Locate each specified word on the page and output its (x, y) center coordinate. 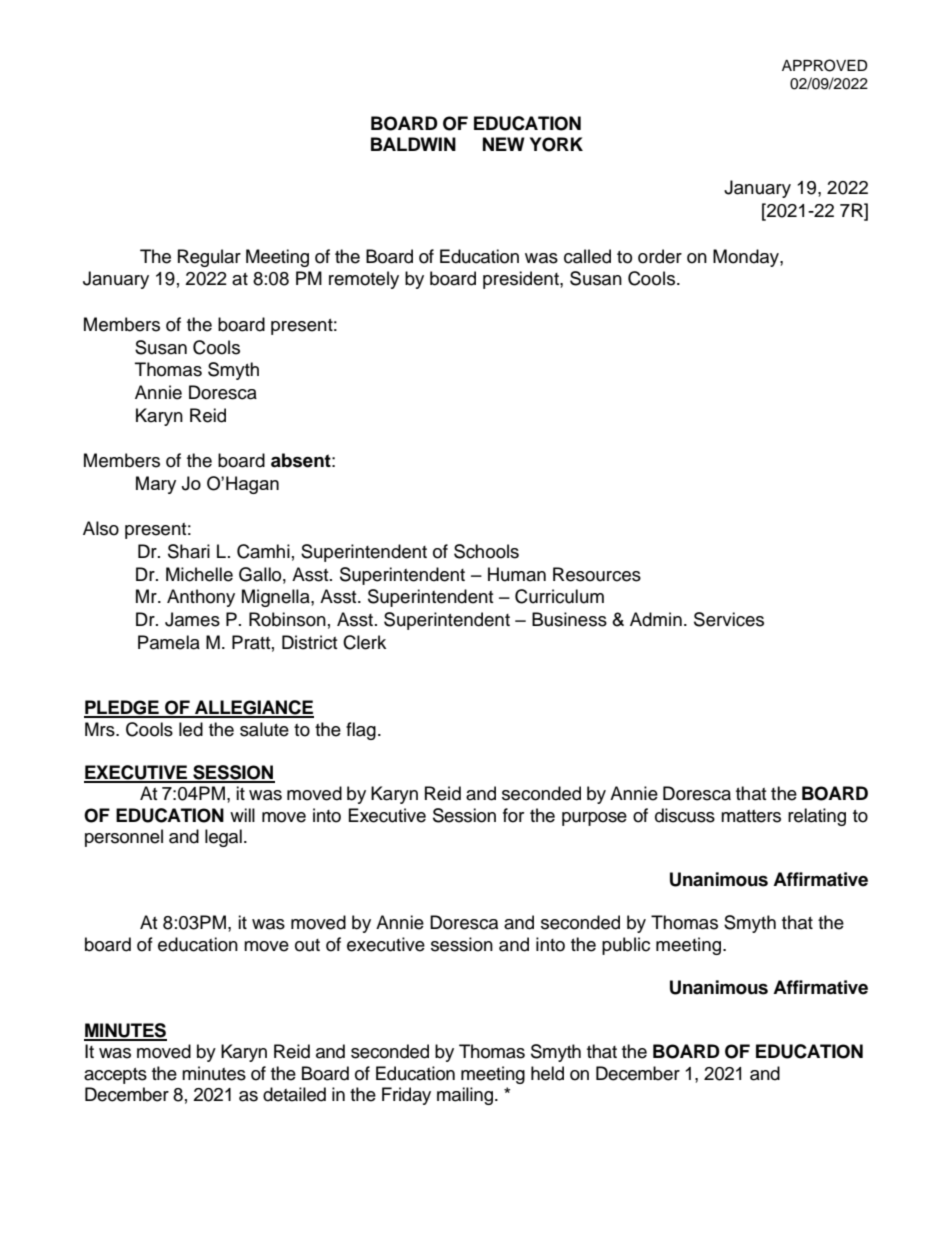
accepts (115, 1076)
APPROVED (825, 65)
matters (751, 816)
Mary (156, 485)
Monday (747, 258)
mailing (466, 1096)
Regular (209, 258)
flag (361, 731)
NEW (504, 144)
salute (264, 729)
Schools (486, 551)
